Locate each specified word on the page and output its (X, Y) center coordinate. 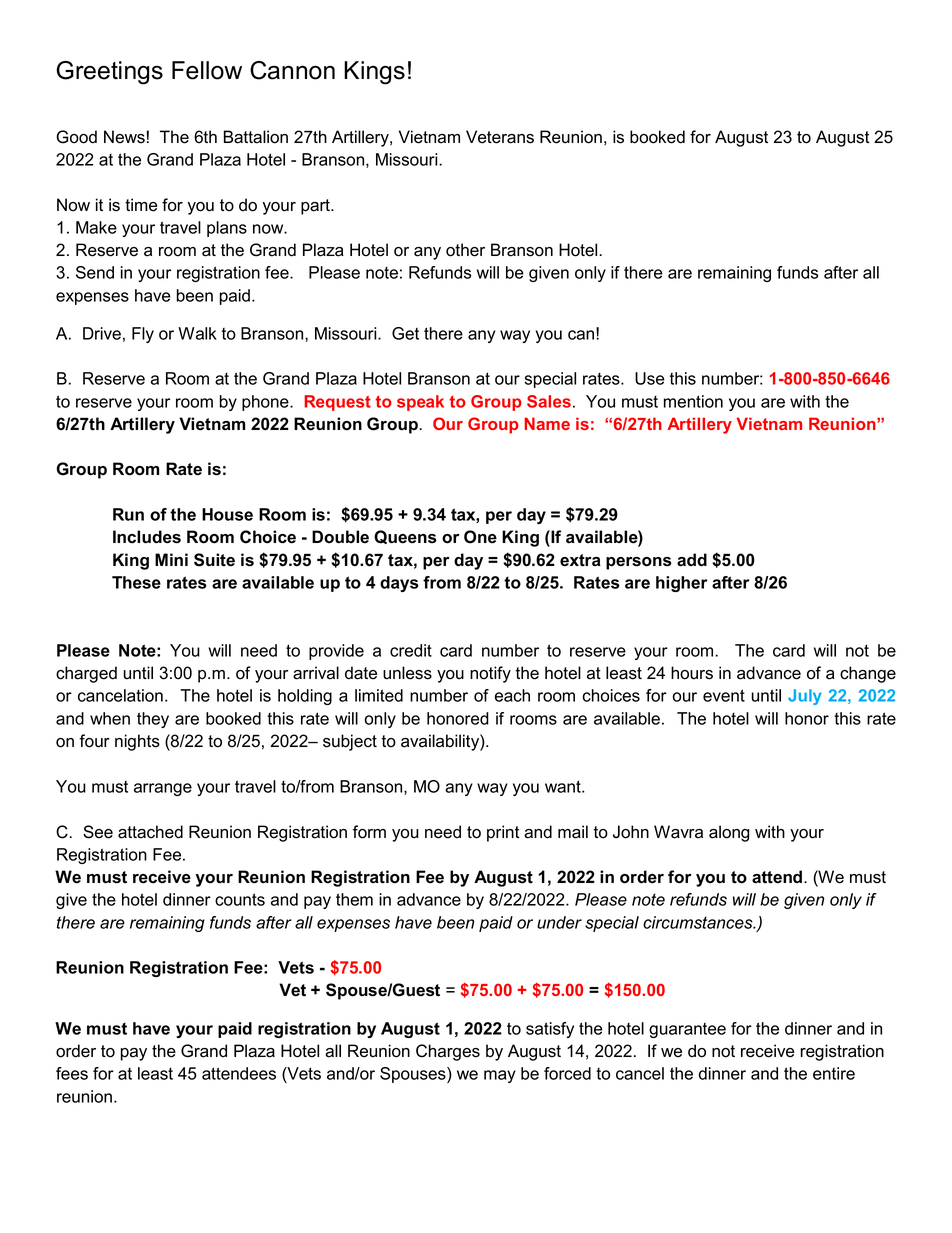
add (692, 560)
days (399, 584)
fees (72, 1073)
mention (693, 401)
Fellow (207, 70)
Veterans (500, 137)
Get (405, 333)
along (729, 833)
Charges (448, 1052)
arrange (163, 789)
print (503, 833)
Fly (143, 335)
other (465, 250)
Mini (171, 559)
